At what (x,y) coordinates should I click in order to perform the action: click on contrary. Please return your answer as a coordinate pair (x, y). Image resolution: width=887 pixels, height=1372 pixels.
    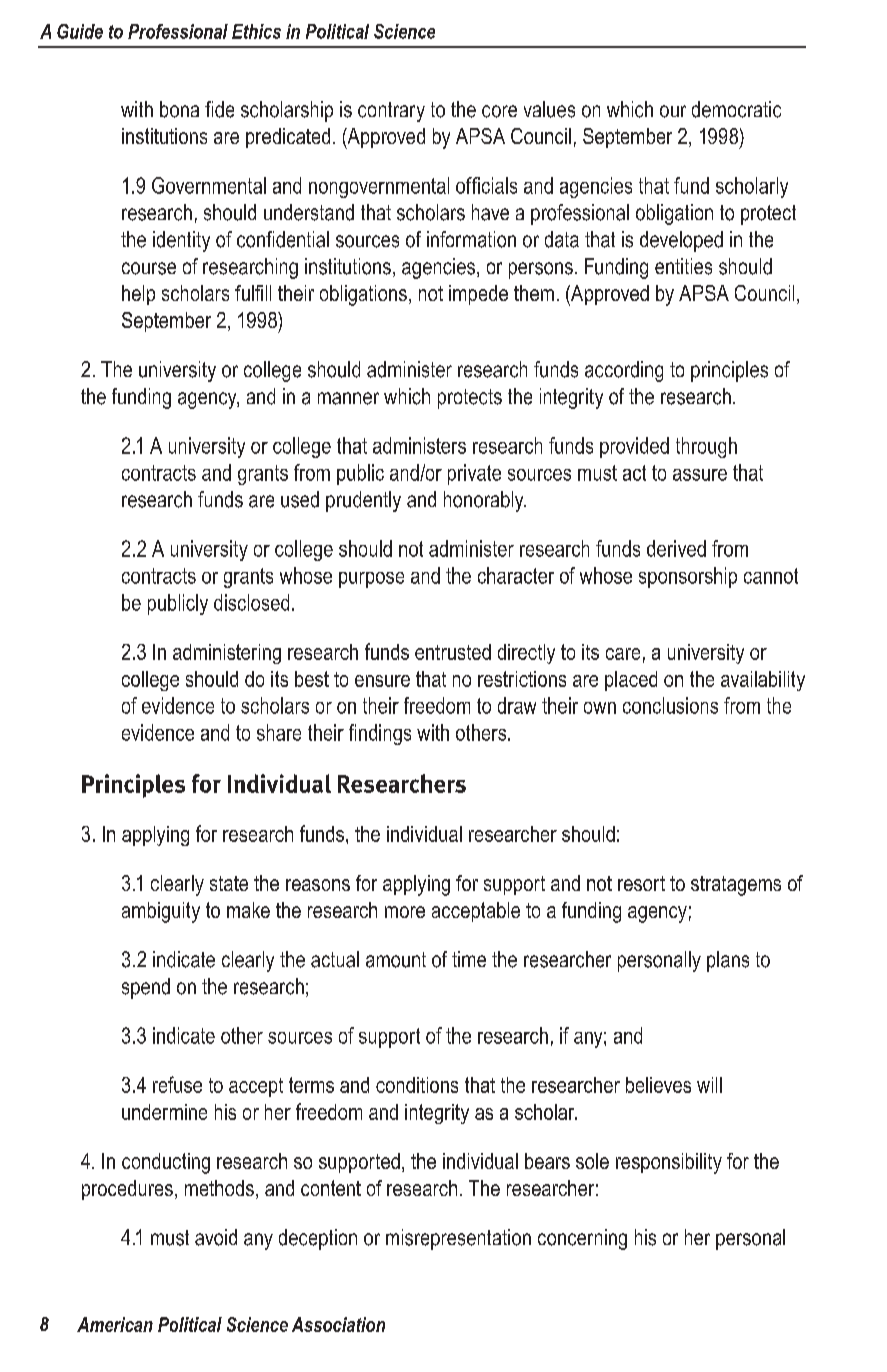
    Looking at the image, I should click on (391, 112).
